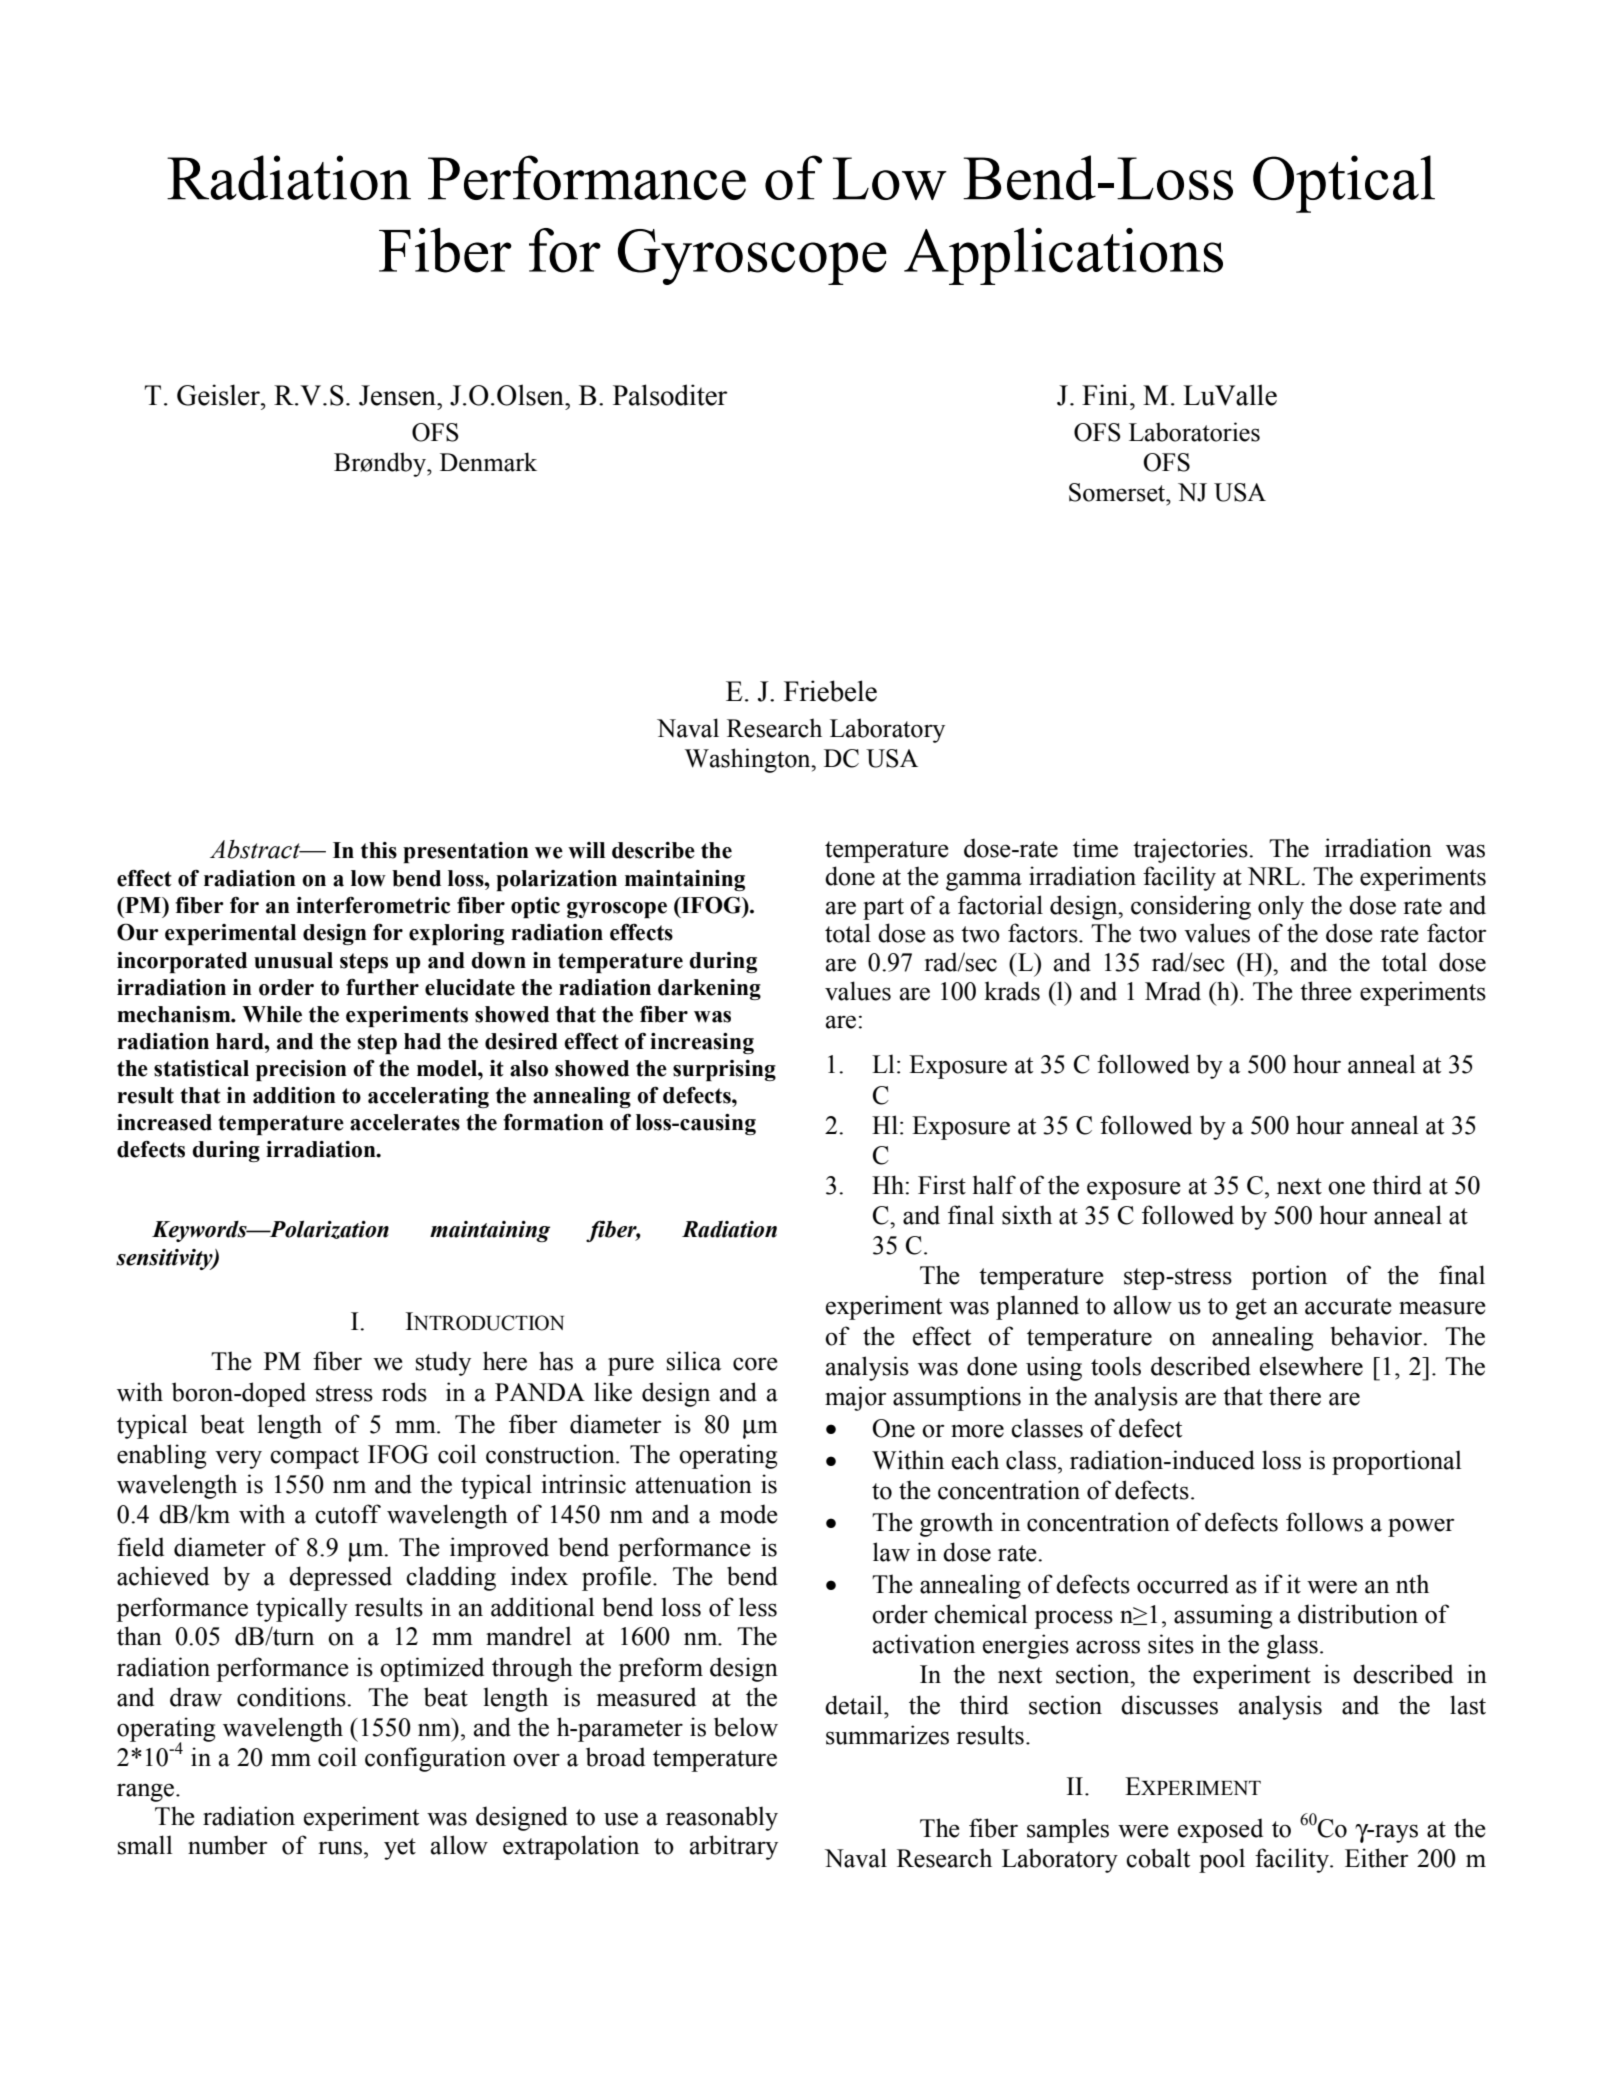 The height and width of the screenshot is (2074, 1603). Describe the element at coordinates (398, 395) in the screenshot. I see `Jensen` at that location.
